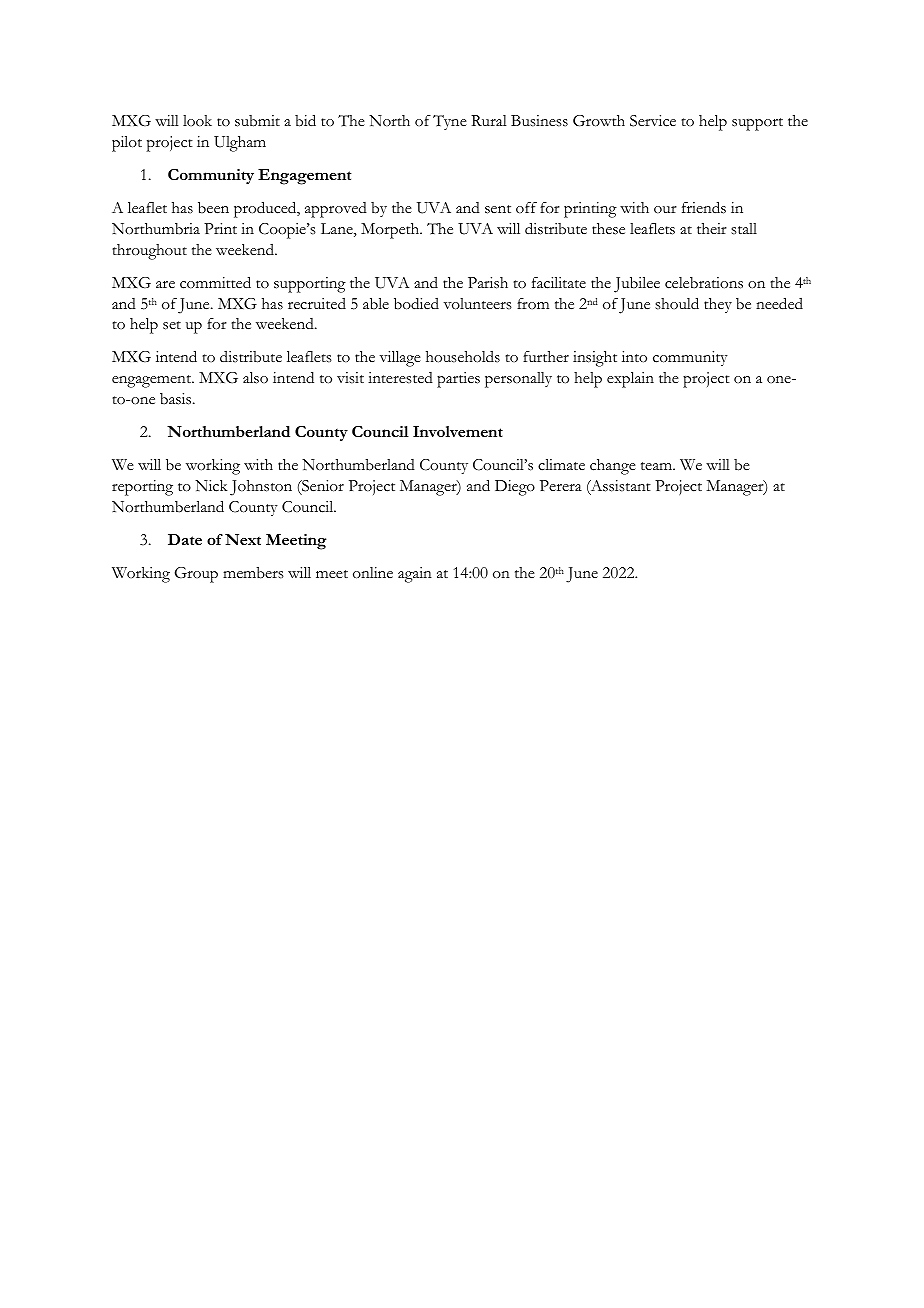  I want to click on Service, so click(653, 121).
